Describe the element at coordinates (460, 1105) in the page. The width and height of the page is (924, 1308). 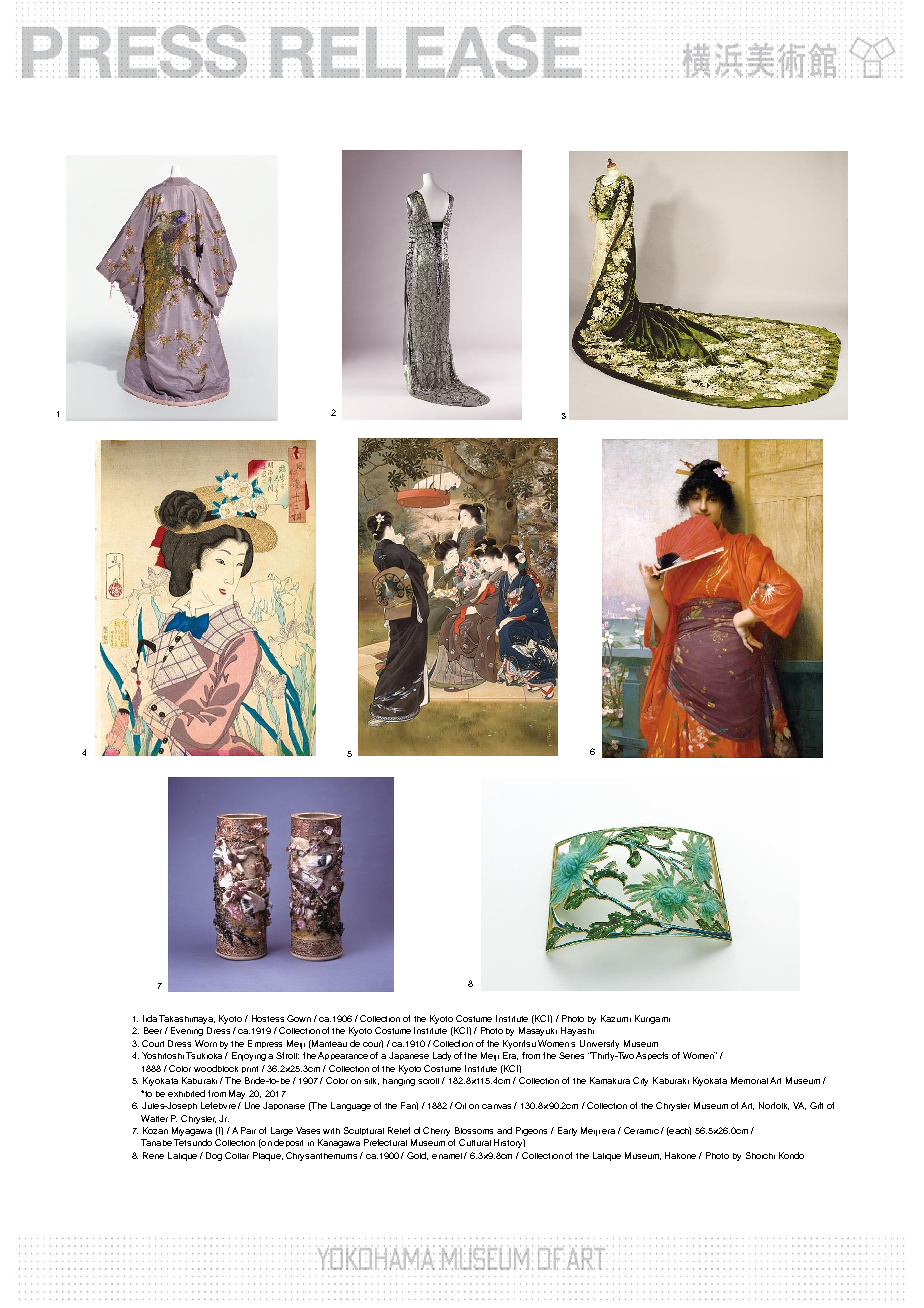
I see `Oil` at that location.
